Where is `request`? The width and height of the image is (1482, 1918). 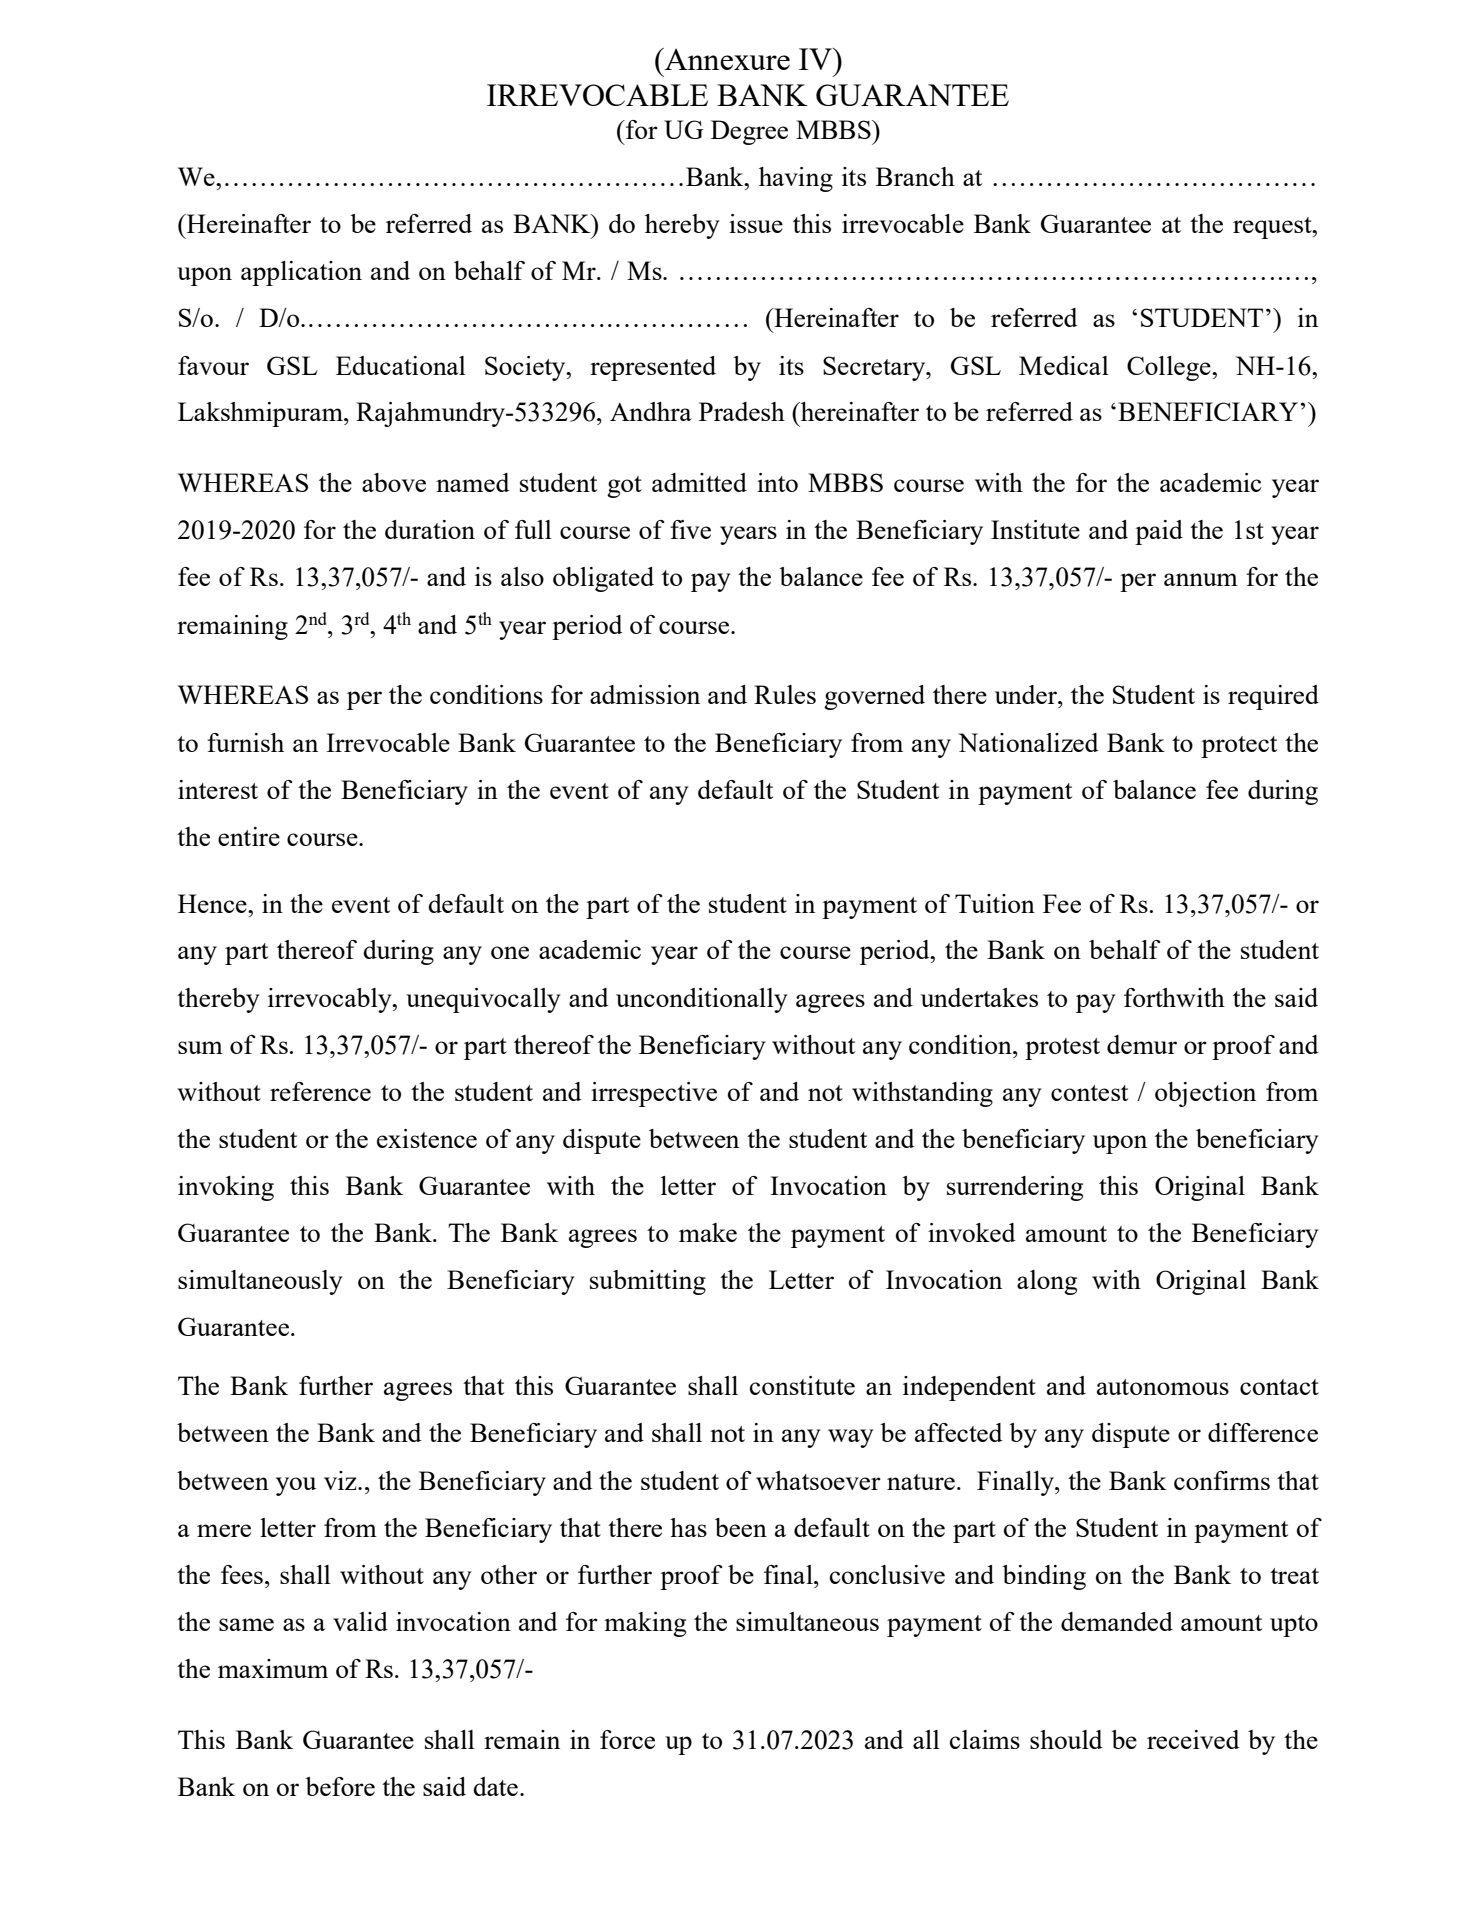
request is located at coordinates (1273, 228).
